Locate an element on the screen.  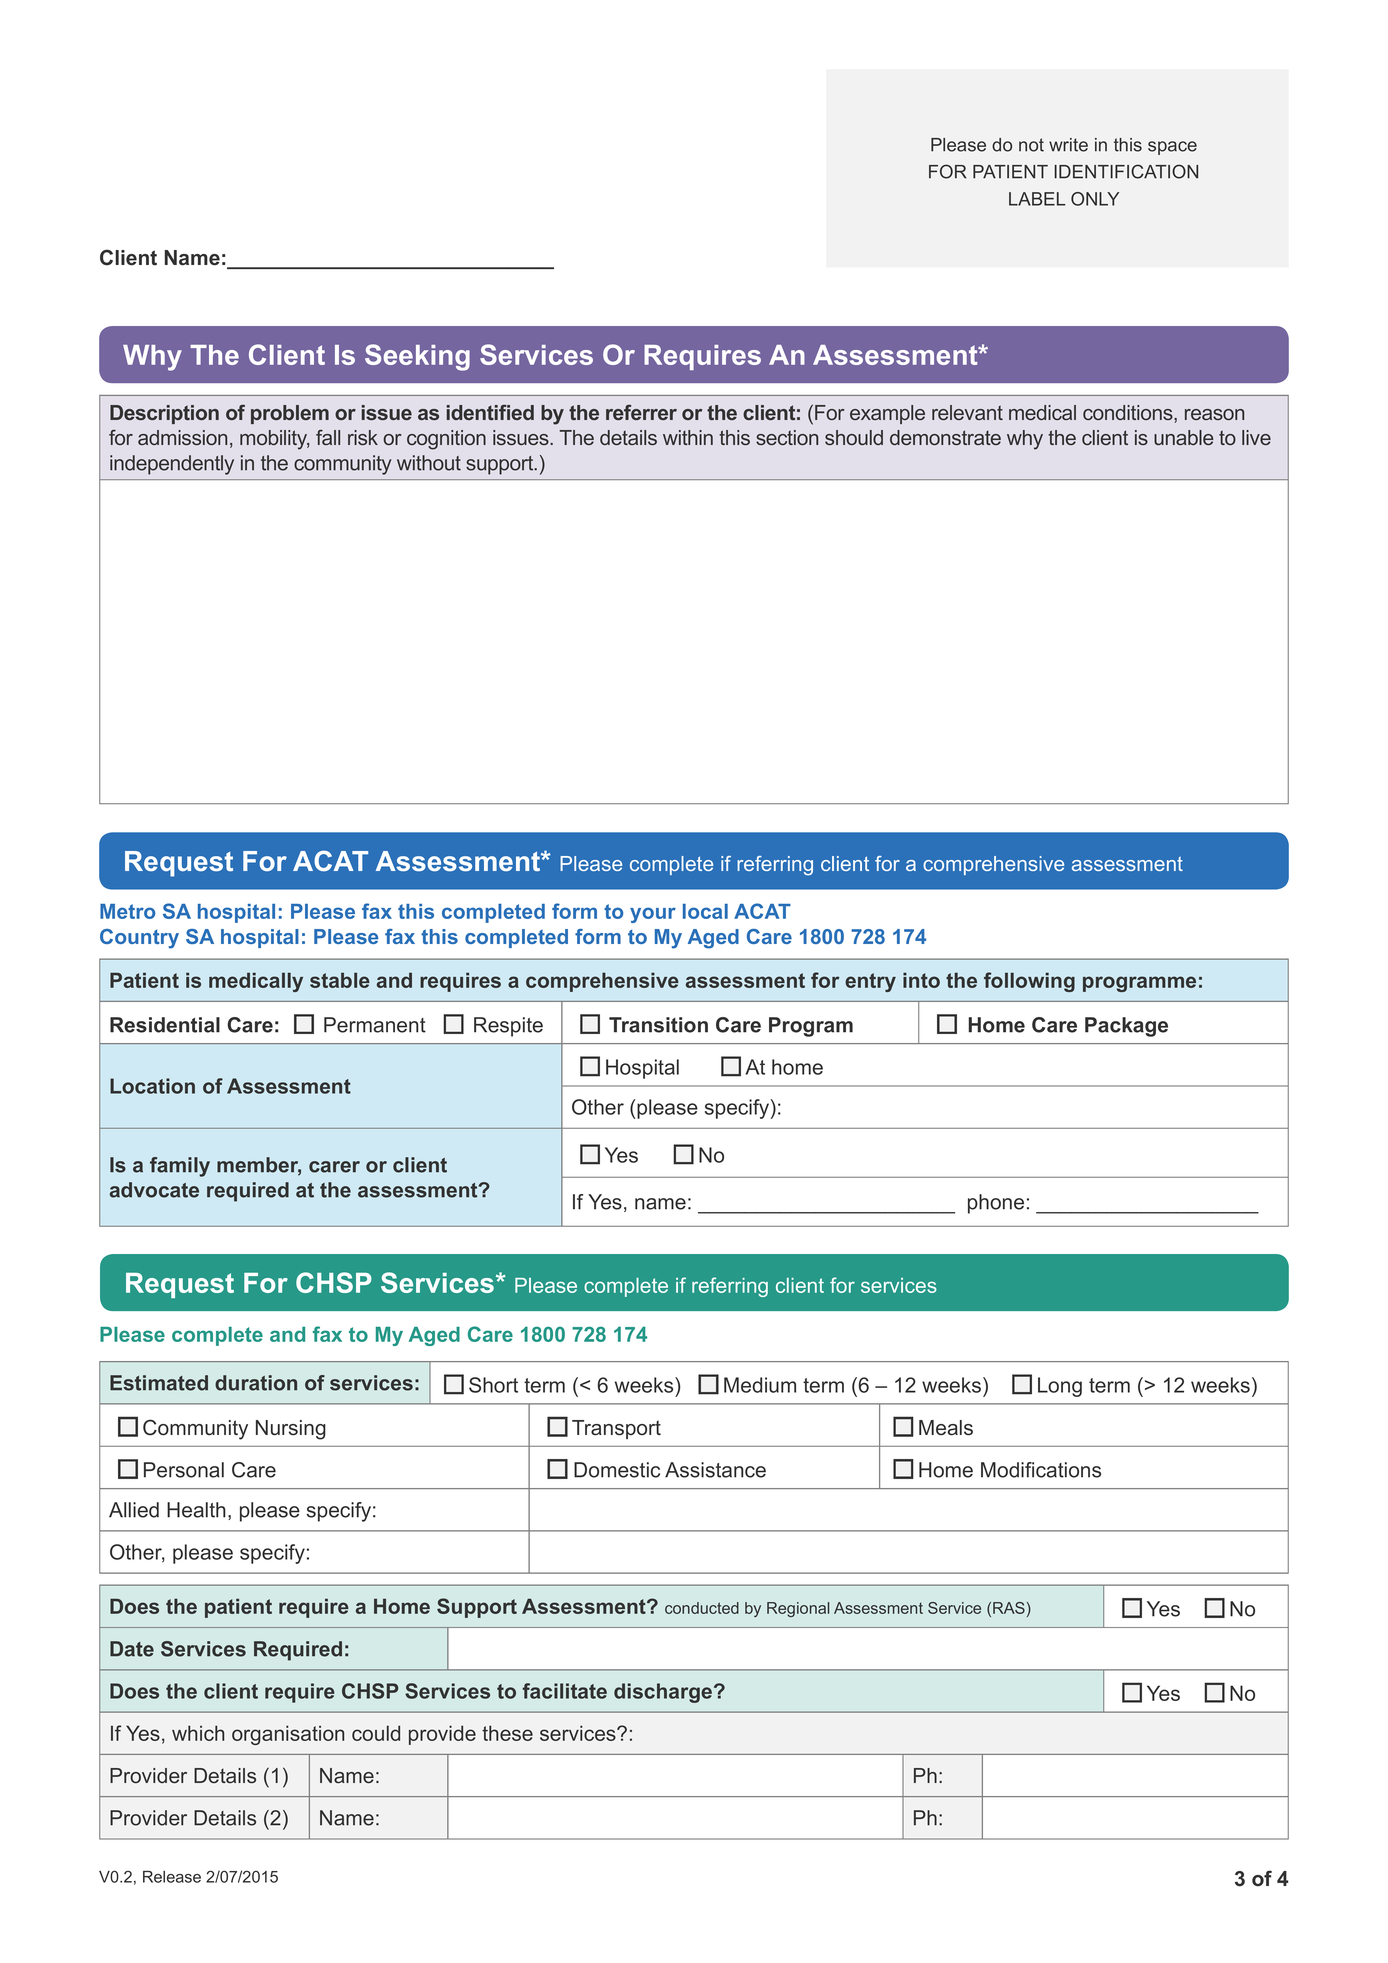
Package is located at coordinates (1126, 1027).
